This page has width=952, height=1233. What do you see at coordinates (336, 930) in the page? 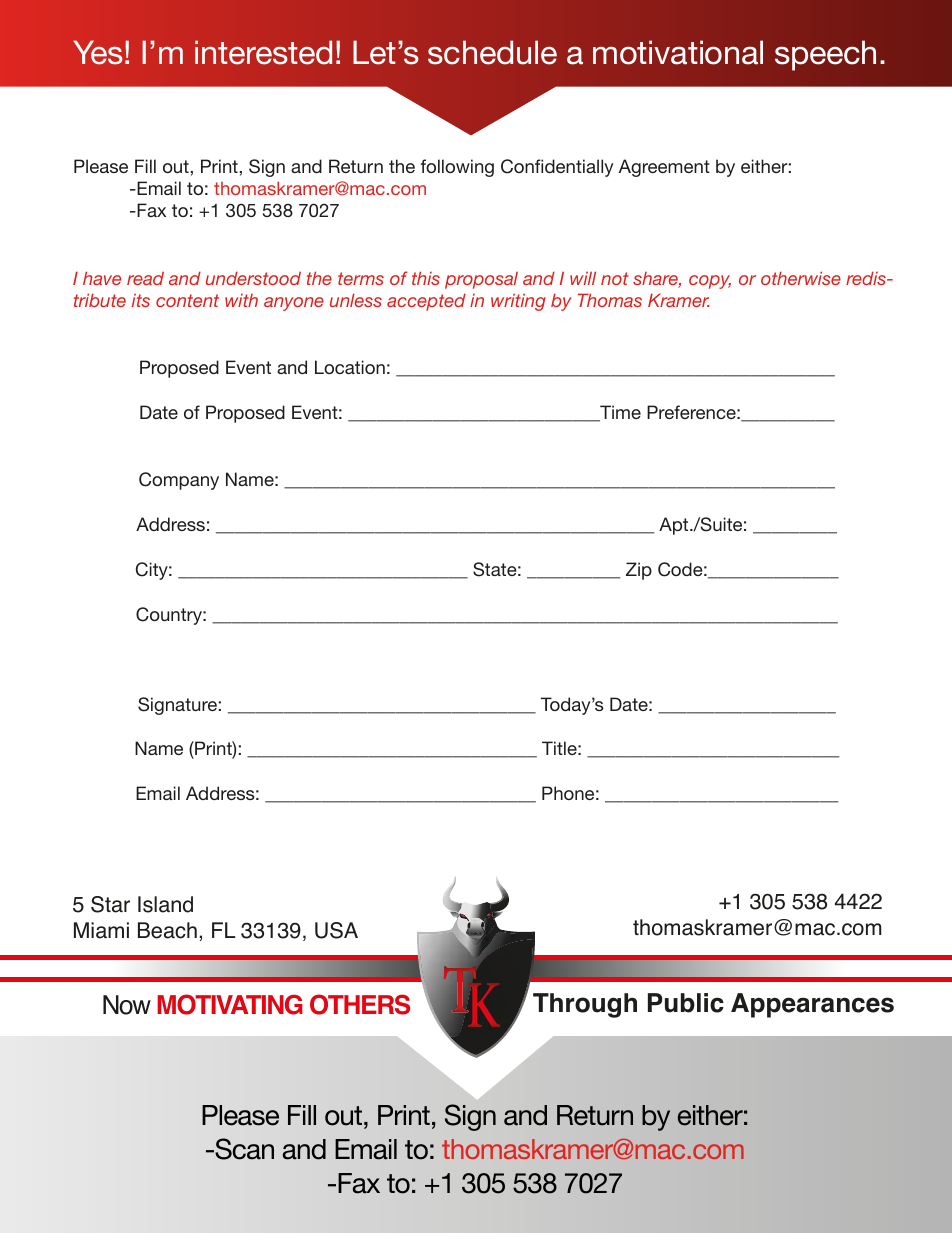
I see `USA` at bounding box center [336, 930].
